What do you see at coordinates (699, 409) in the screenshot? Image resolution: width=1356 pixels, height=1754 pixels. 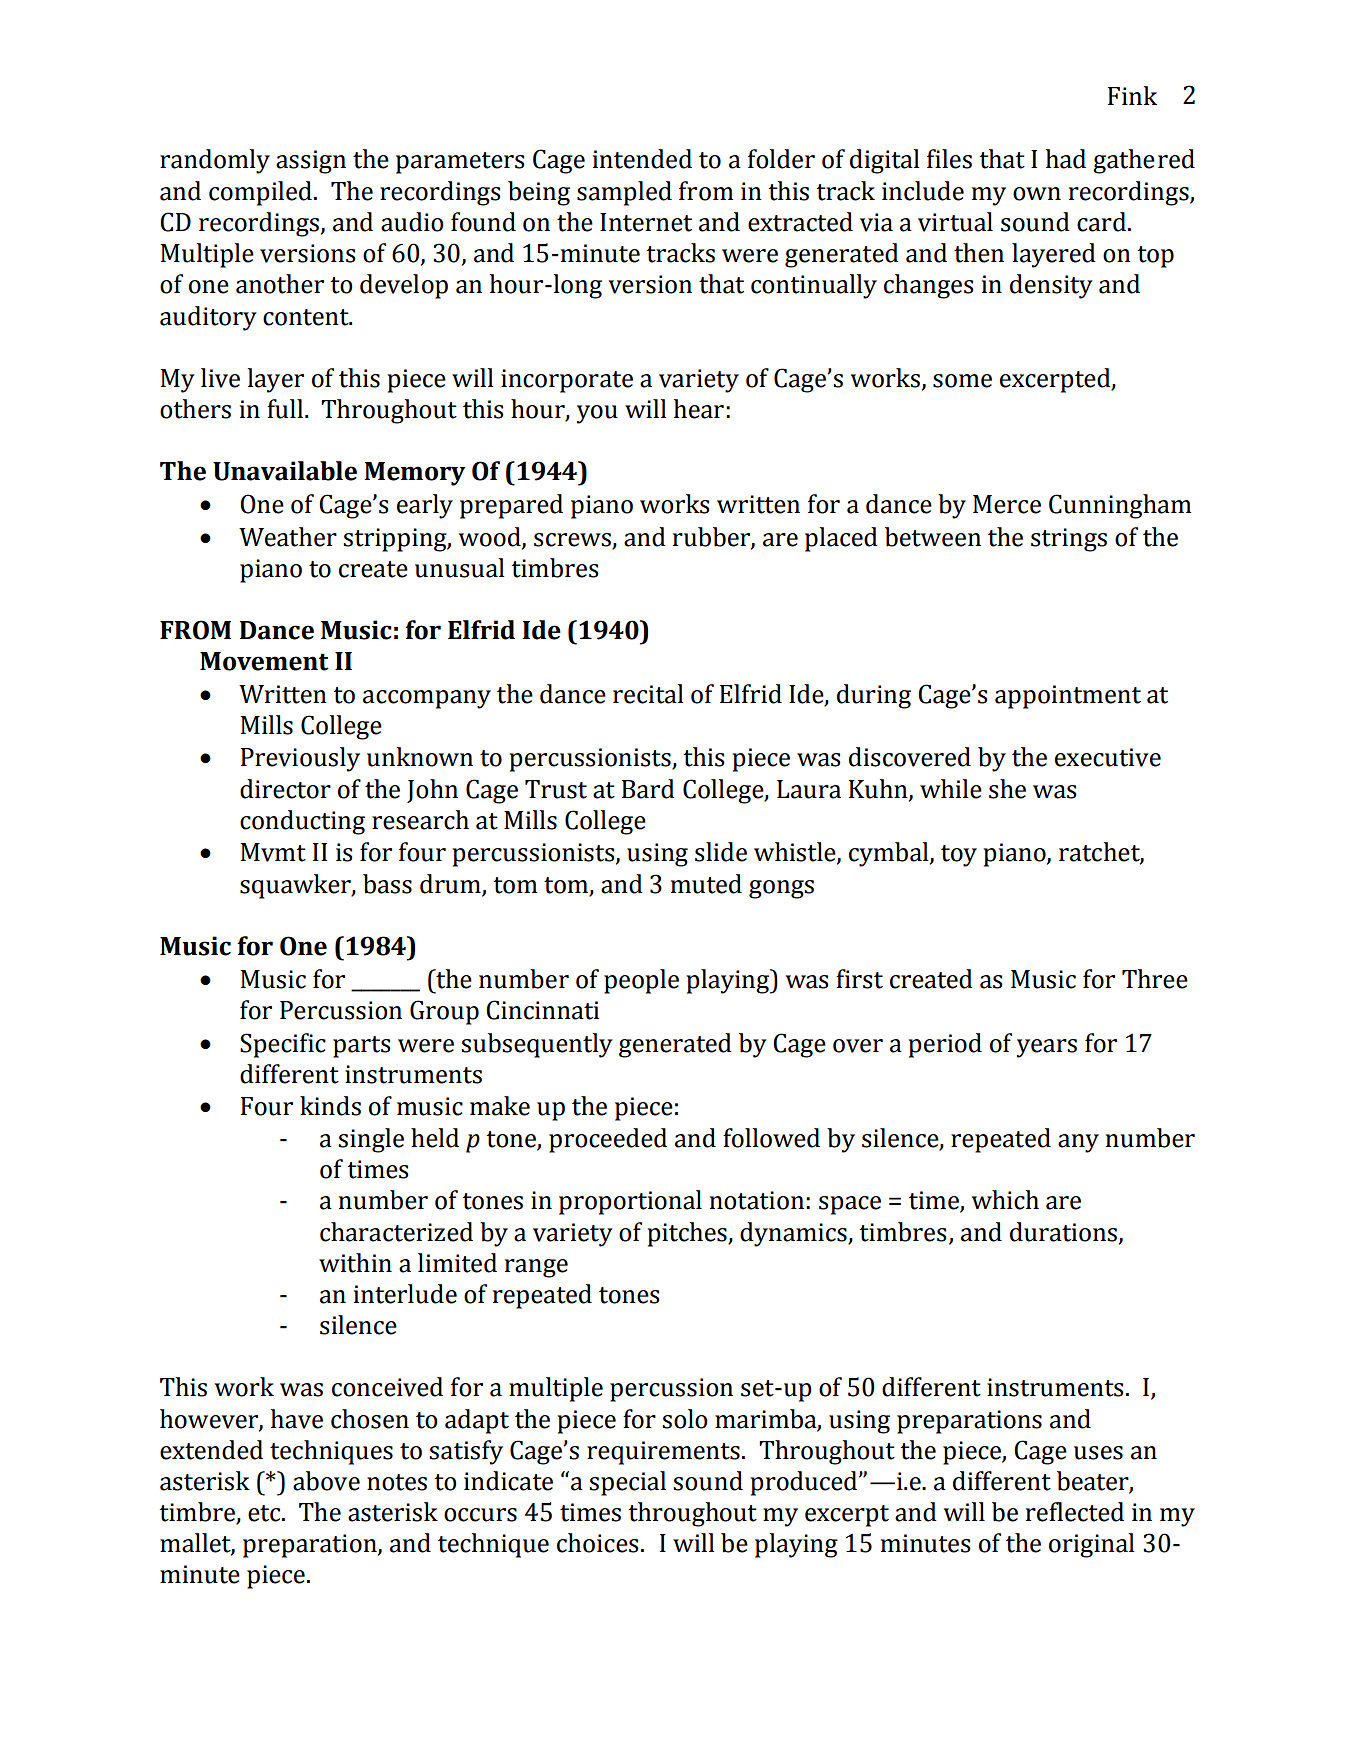 I see `hear` at bounding box center [699, 409].
